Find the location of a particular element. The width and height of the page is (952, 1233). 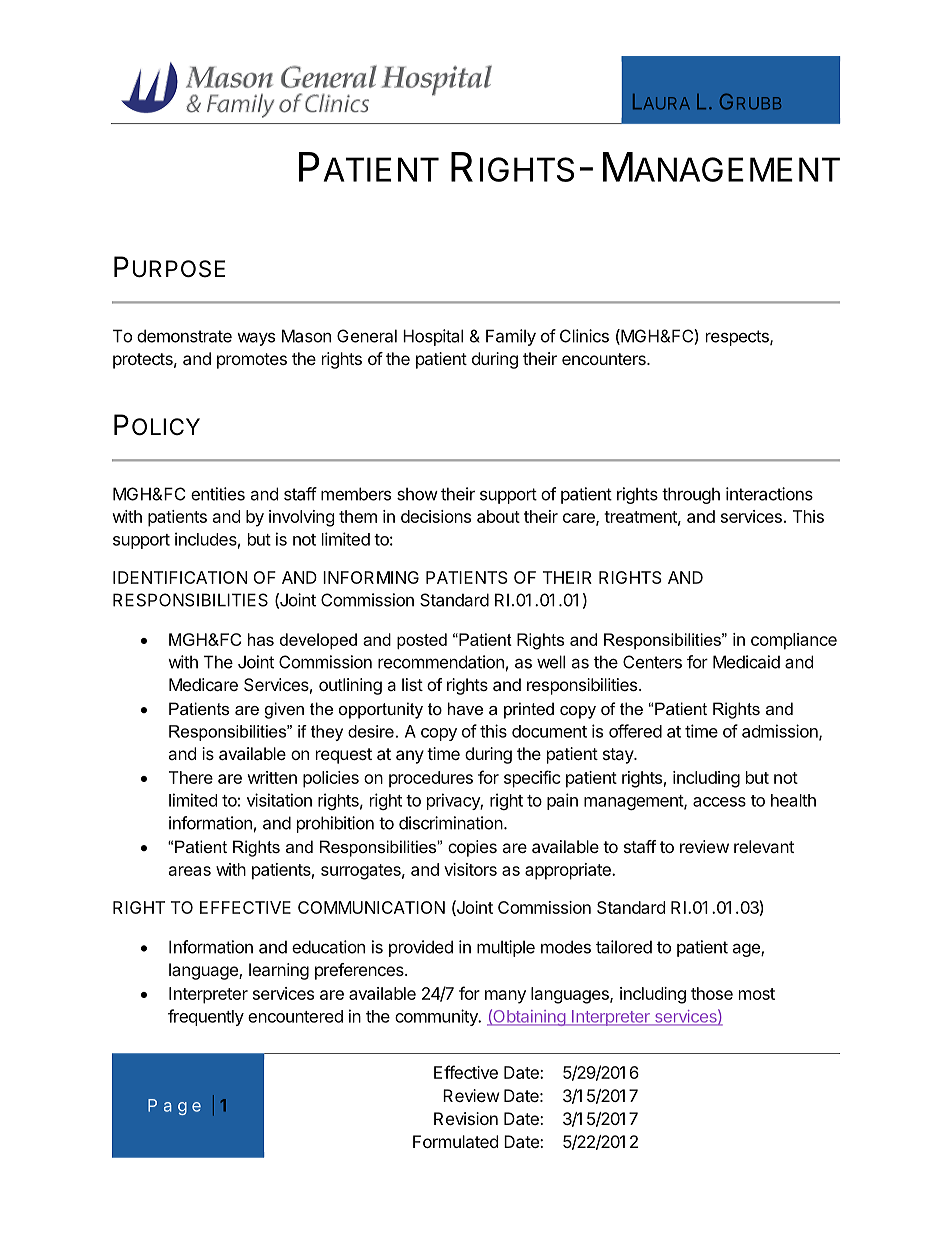

given is located at coordinates (284, 710).
